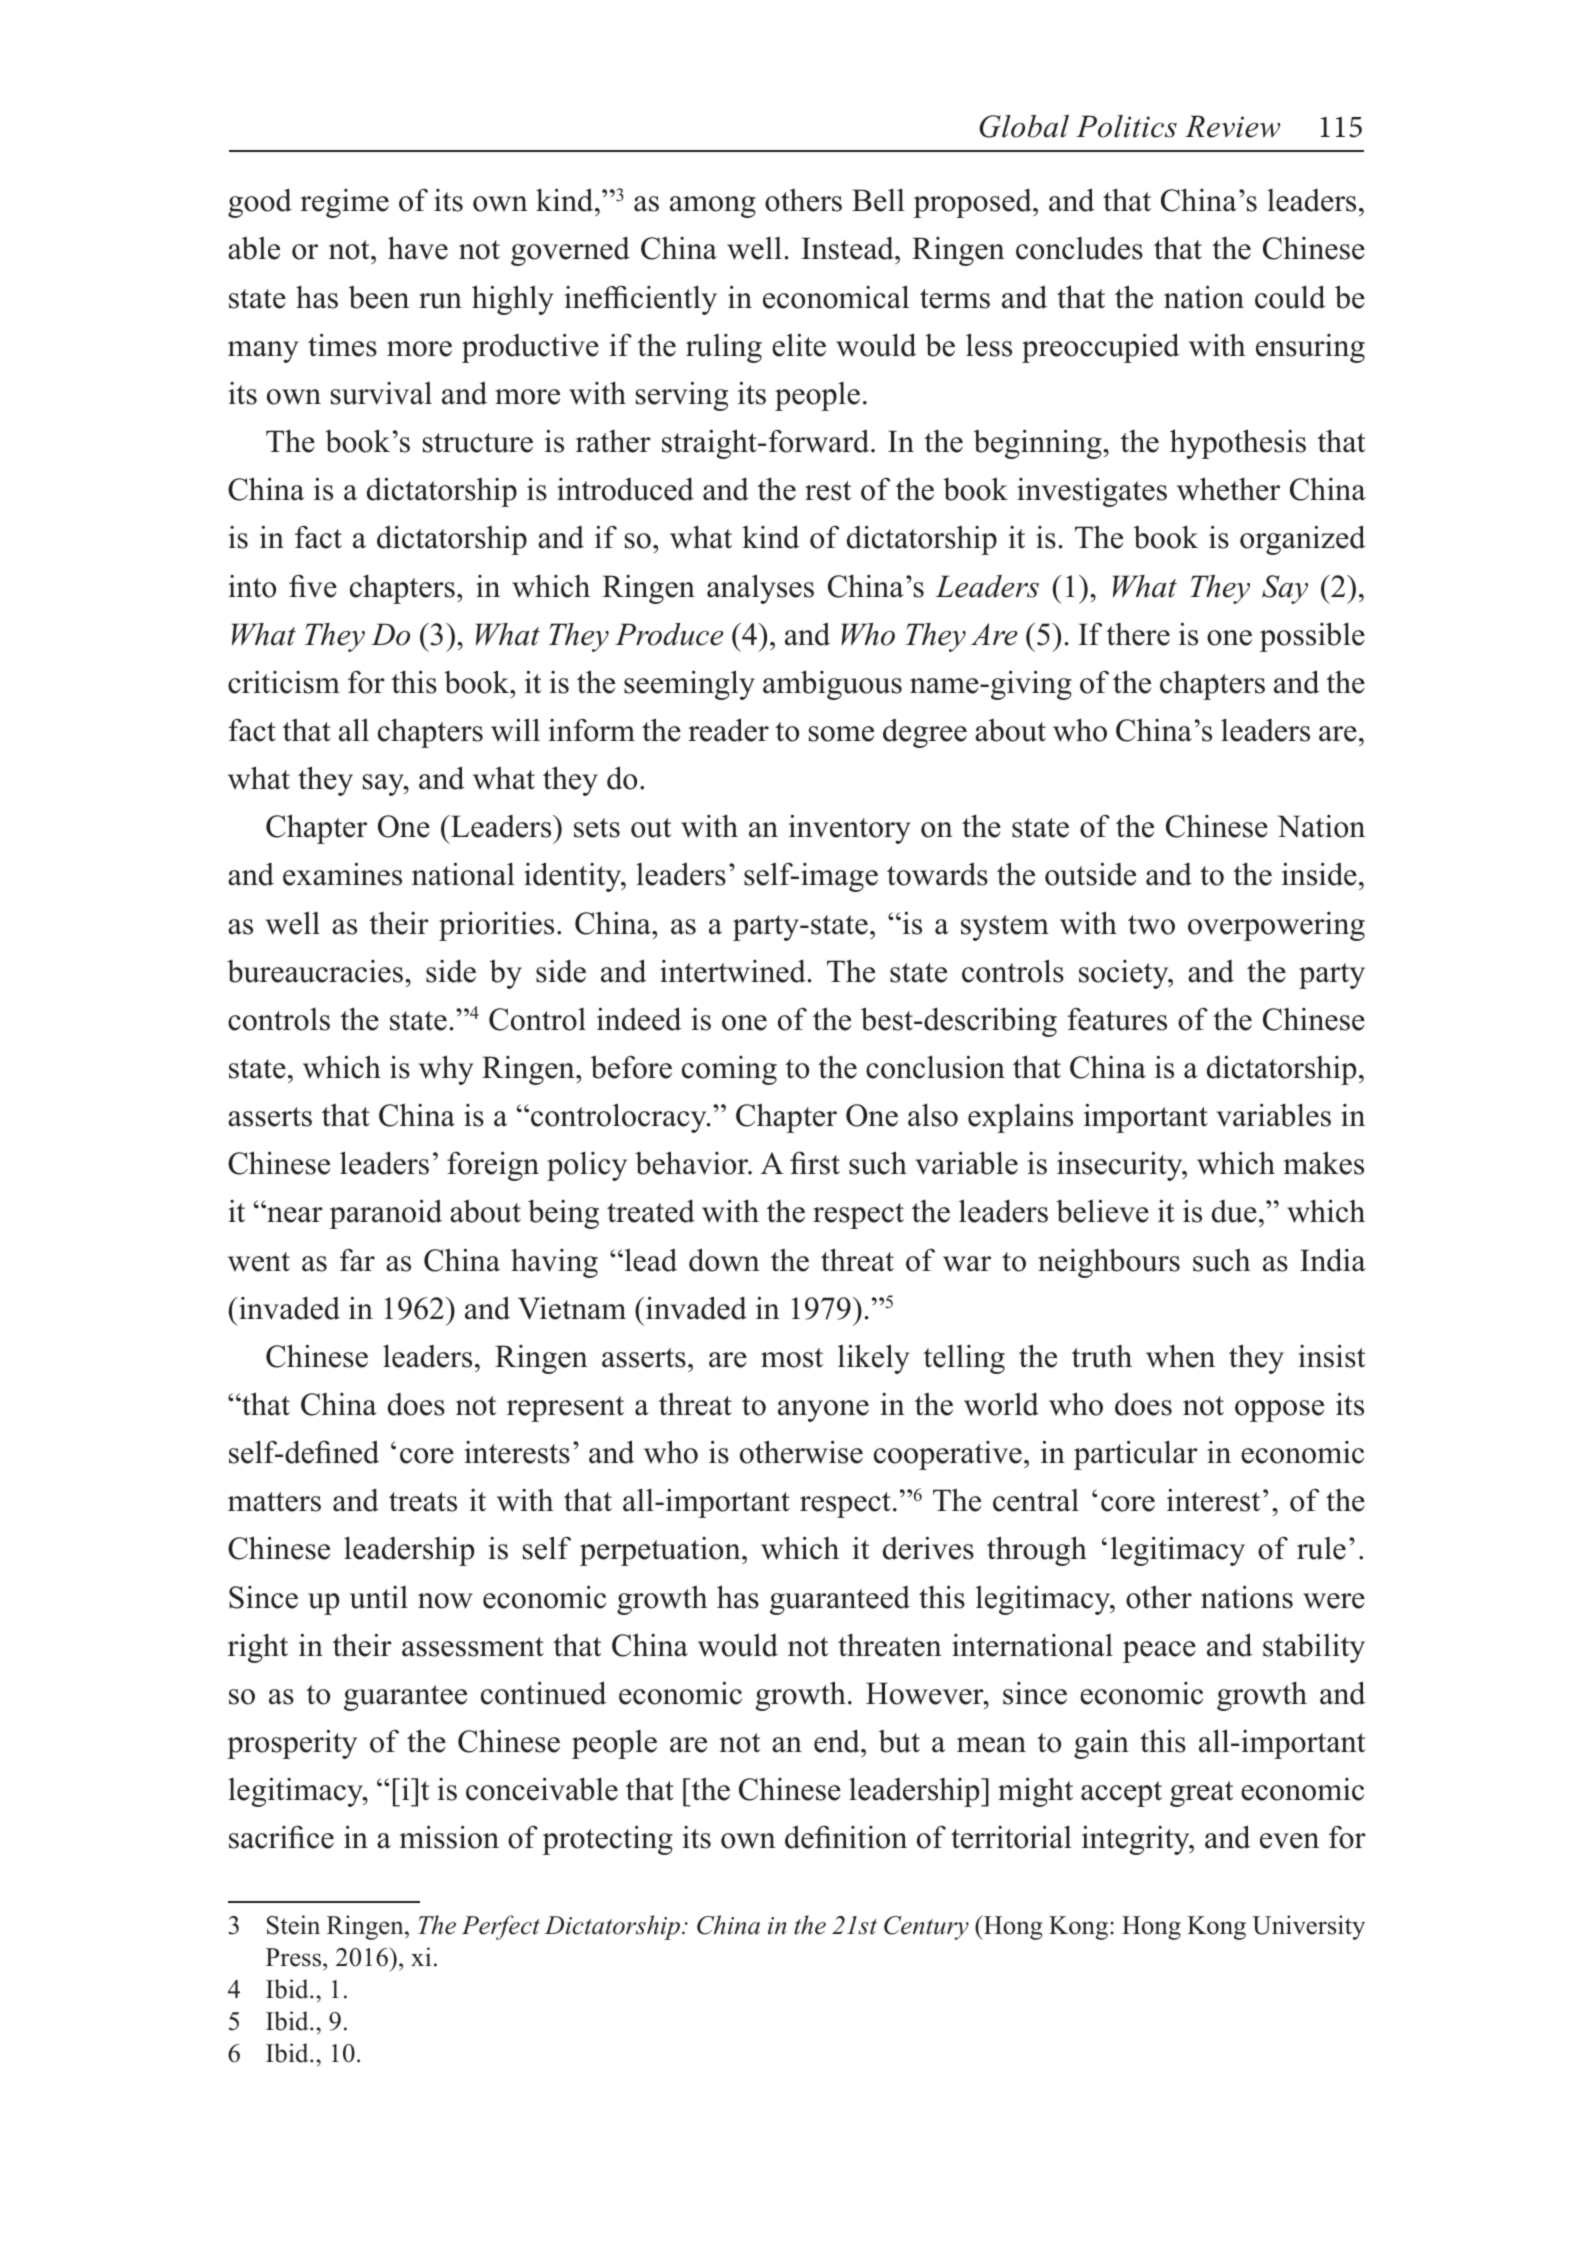 The height and width of the page is (2252, 1593). What do you see at coordinates (446, 1070) in the page?
I see `why` at bounding box center [446, 1070].
